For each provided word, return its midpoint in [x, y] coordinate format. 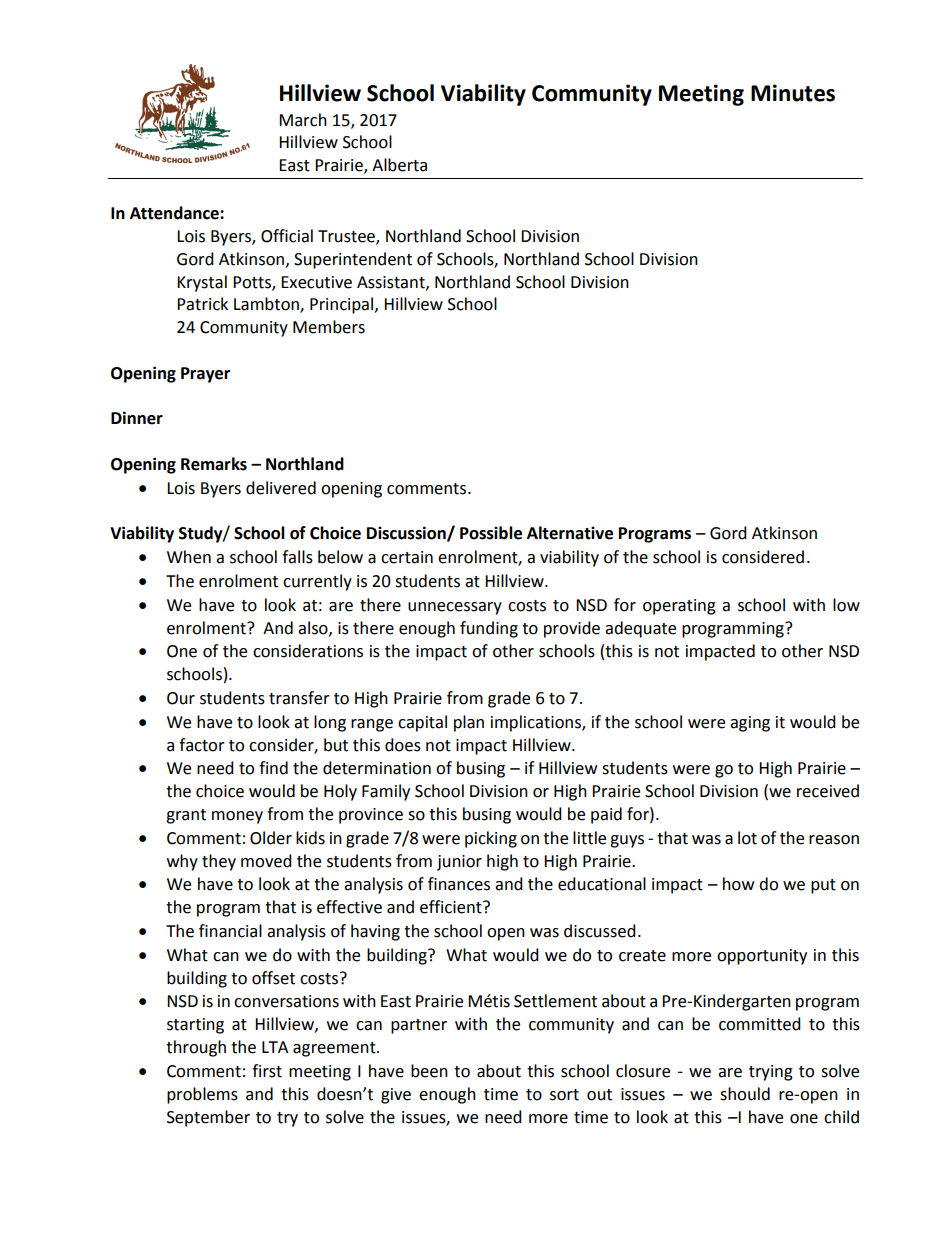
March [303, 120]
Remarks [214, 464]
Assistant [392, 283]
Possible [491, 533]
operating [679, 607]
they [219, 862]
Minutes [793, 93]
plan [469, 723]
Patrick [202, 304]
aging [750, 724]
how [738, 884]
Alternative [570, 533]
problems [202, 1095]
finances [459, 884]
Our [181, 698]
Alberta [399, 165]
